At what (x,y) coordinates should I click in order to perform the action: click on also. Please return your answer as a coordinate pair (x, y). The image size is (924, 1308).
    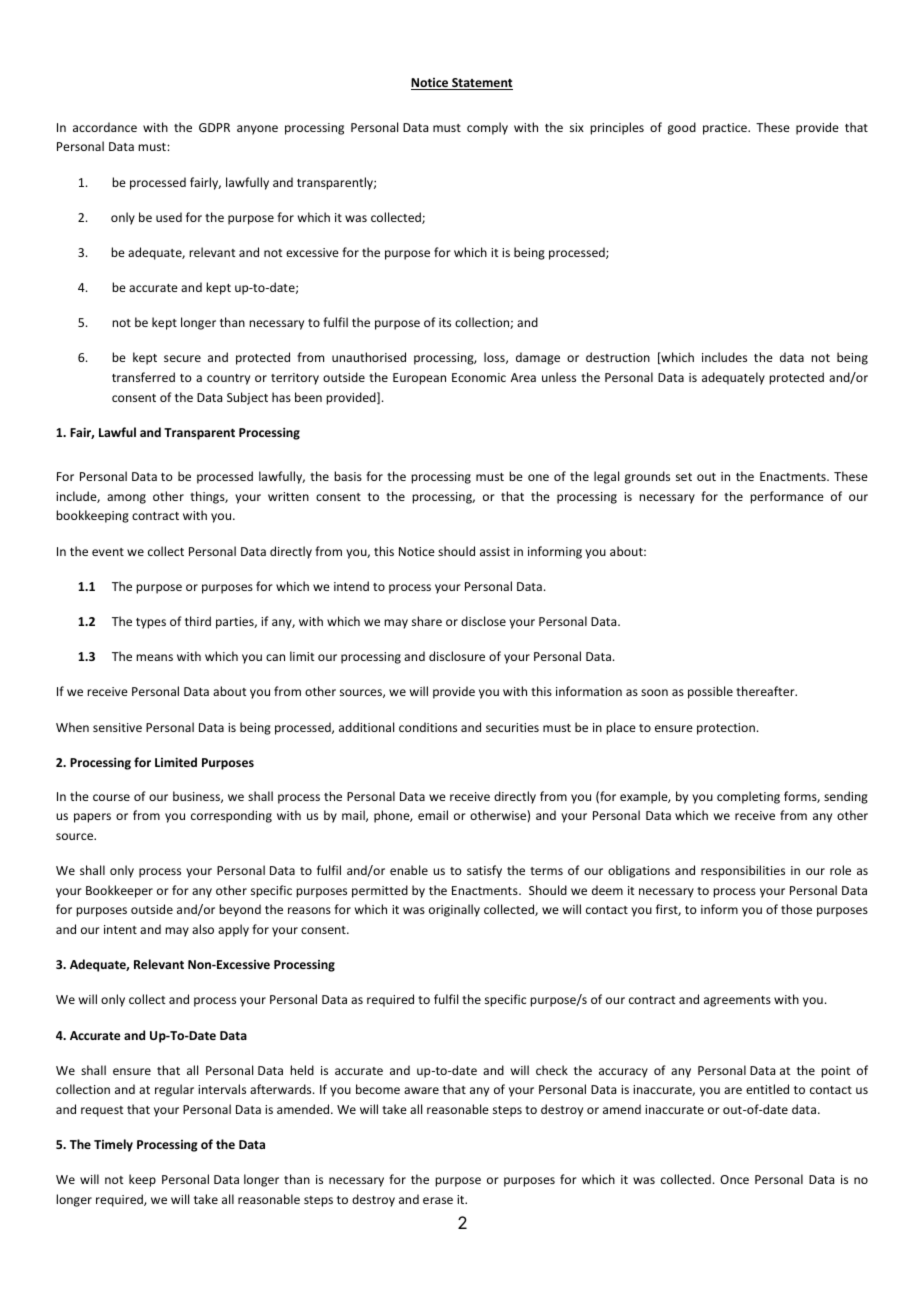
    Looking at the image, I should click on (203, 929).
